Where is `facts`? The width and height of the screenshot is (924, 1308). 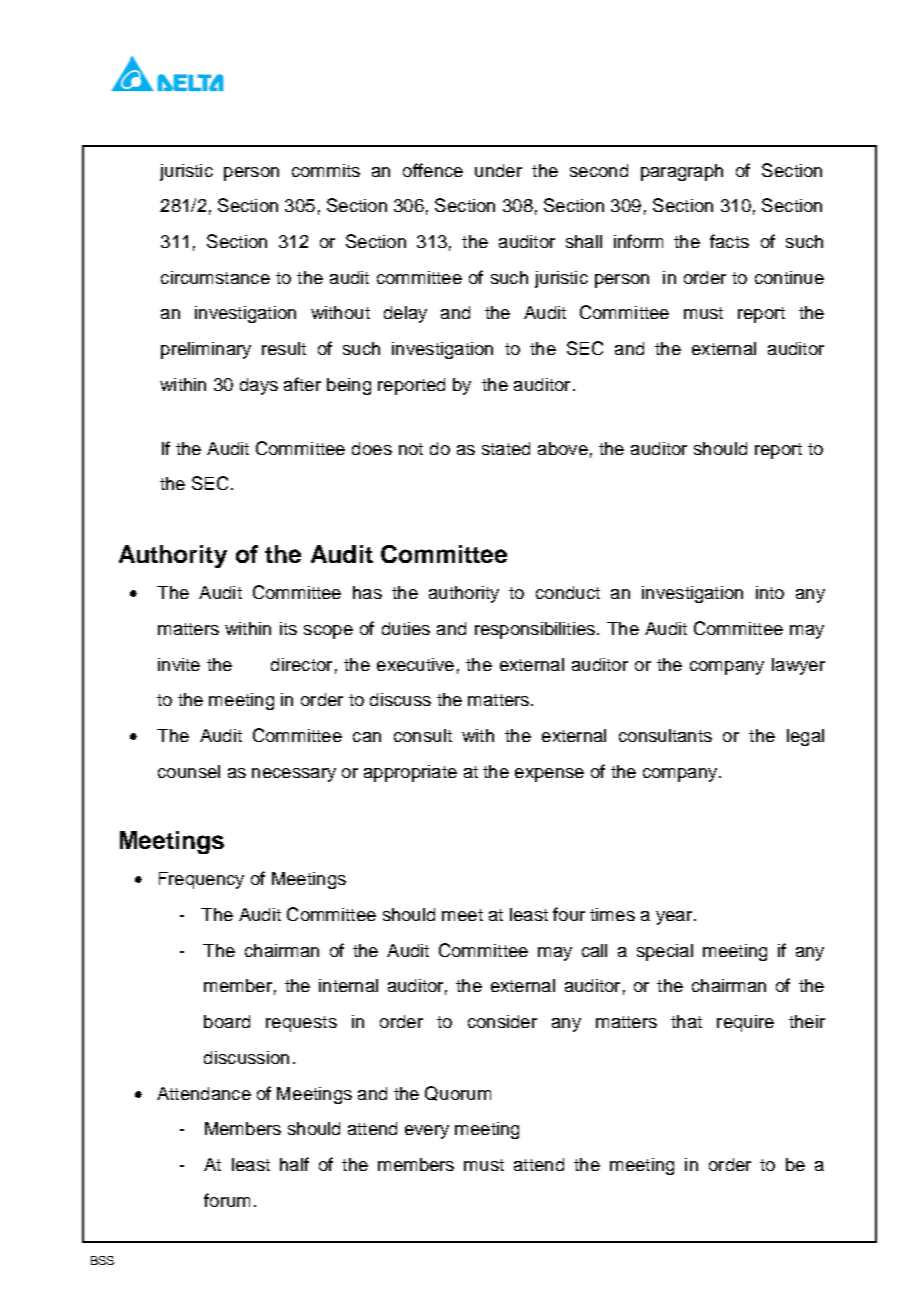 facts is located at coordinates (729, 241).
